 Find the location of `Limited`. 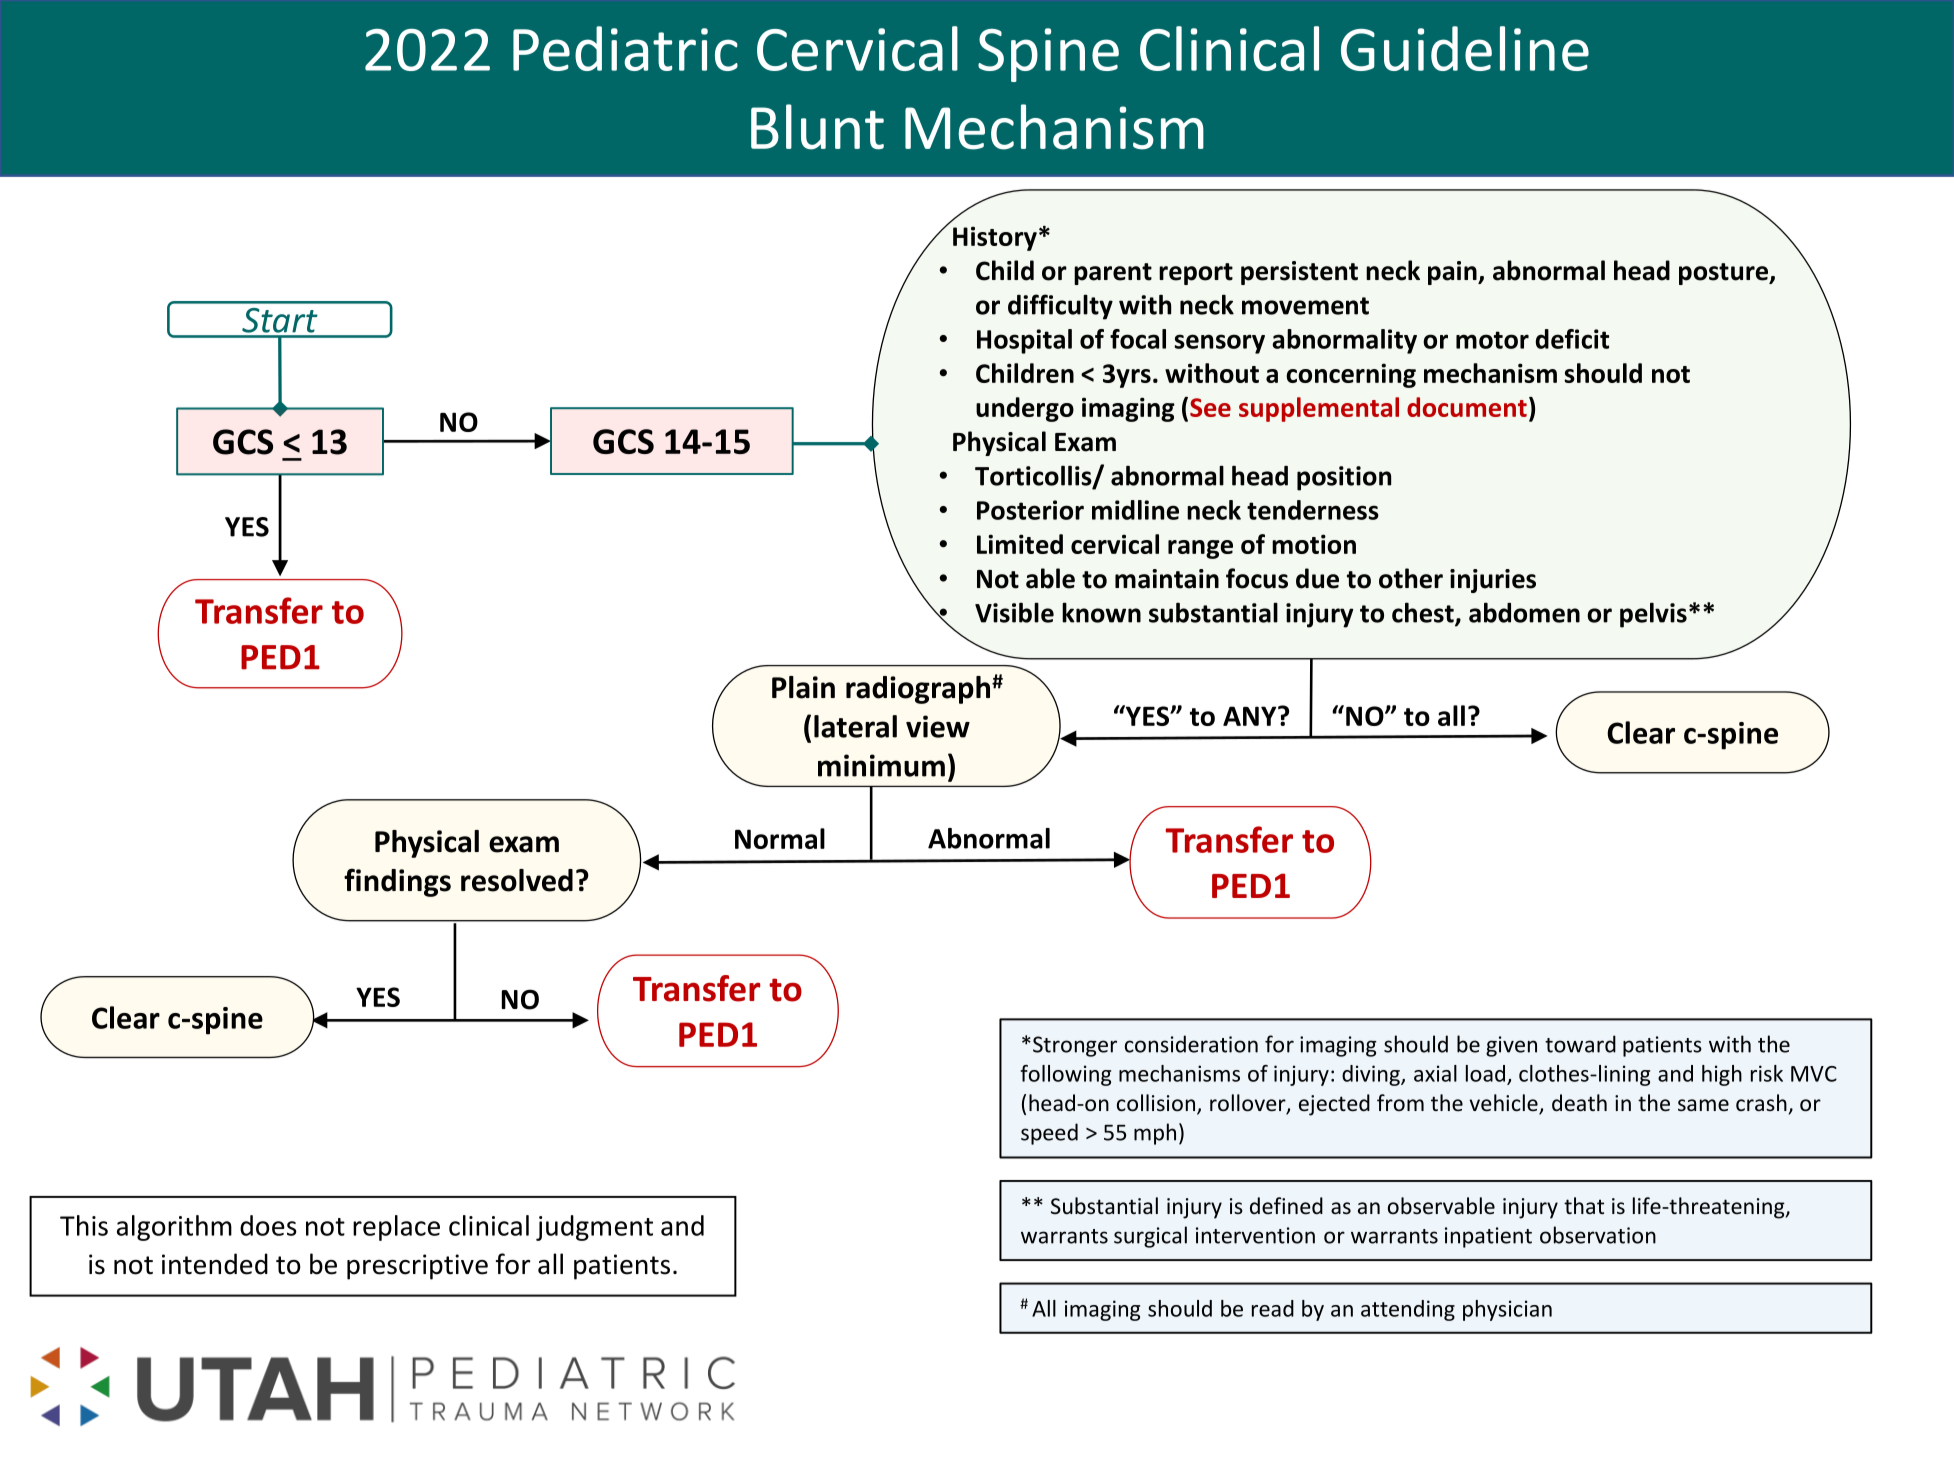

Limited is located at coordinates (1020, 544).
